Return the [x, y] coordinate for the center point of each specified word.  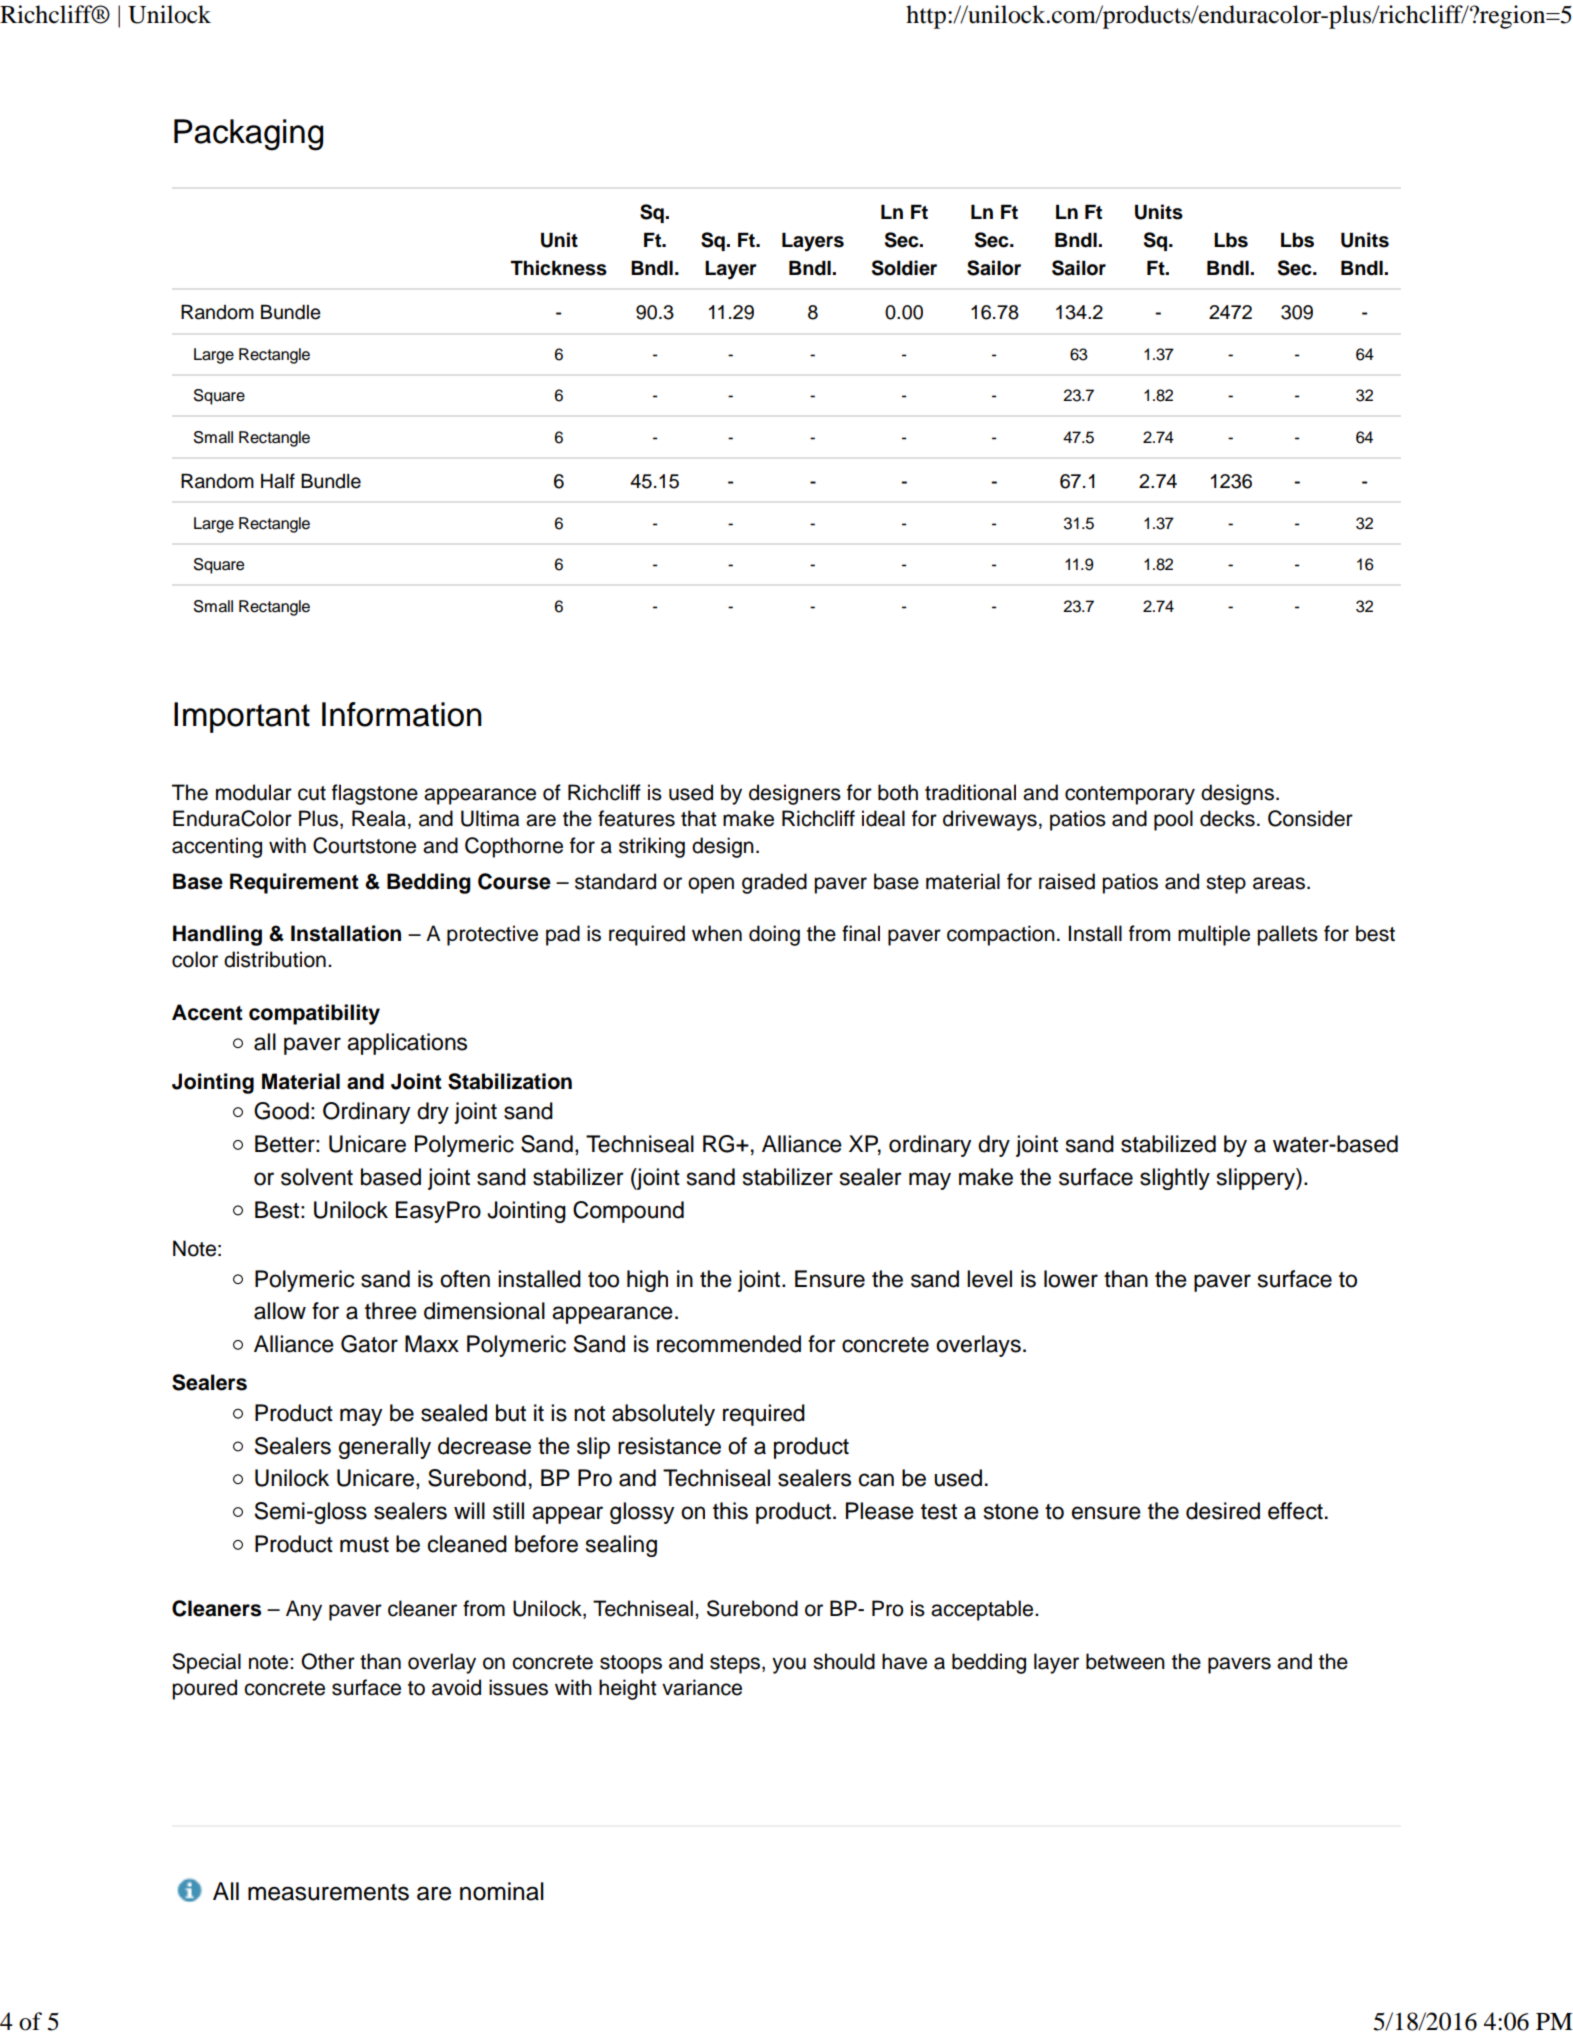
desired [1223, 1511]
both [898, 792]
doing [774, 935]
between [1125, 1661]
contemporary [1130, 795]
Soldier [904, 268]
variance [702, 1687]
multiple [1214, 935]
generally [385, 1448]
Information [402, 714]
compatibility [314, 1014]
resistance [669, 1446]
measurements [328, 1892]
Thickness [559, 268]
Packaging [248, 135]
